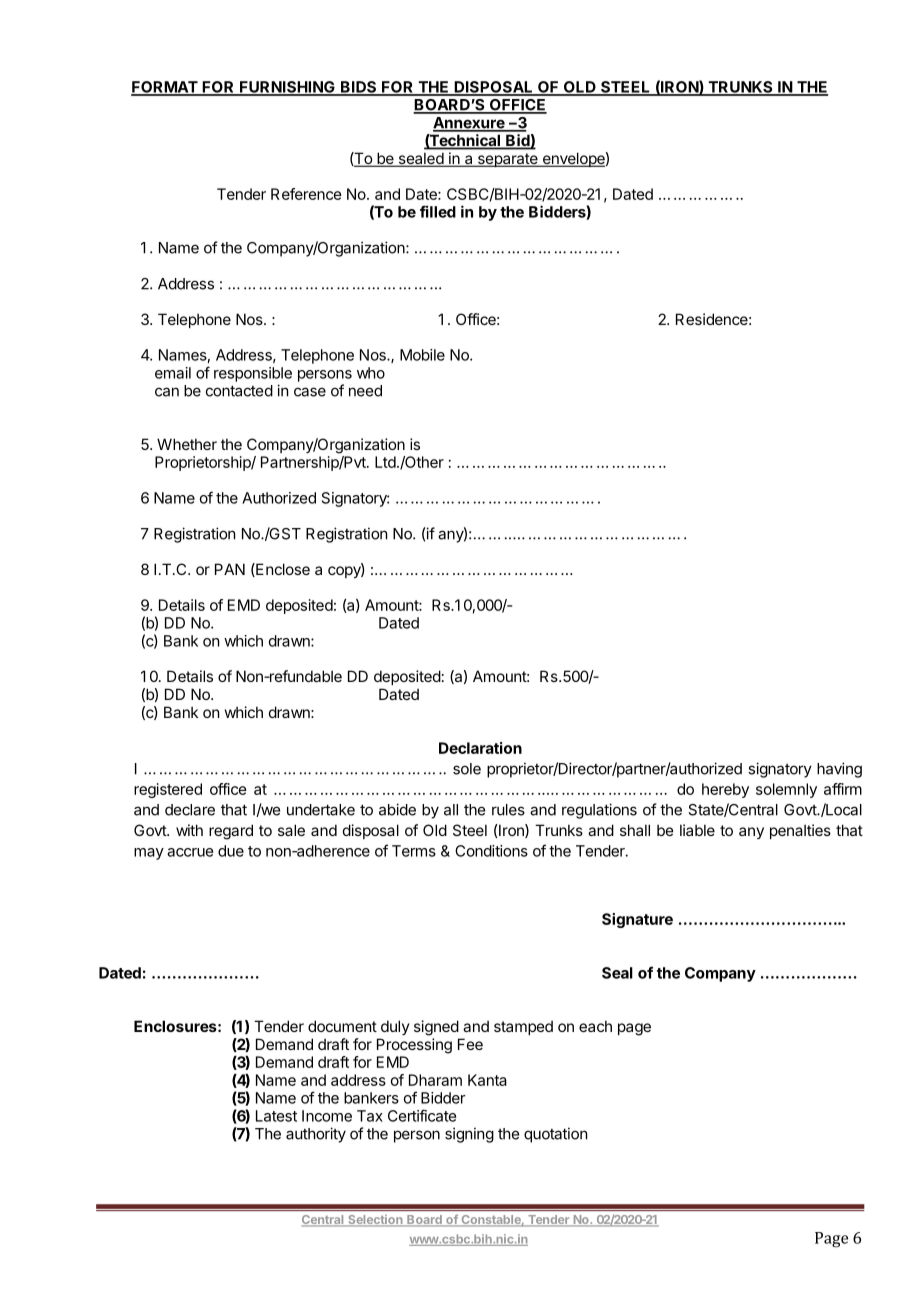 Image resolution: width=924 pixels, height=1308 pixels. Describe the element at coordinates (287, 88) in the image. I see `FURNISHING` at that location.
